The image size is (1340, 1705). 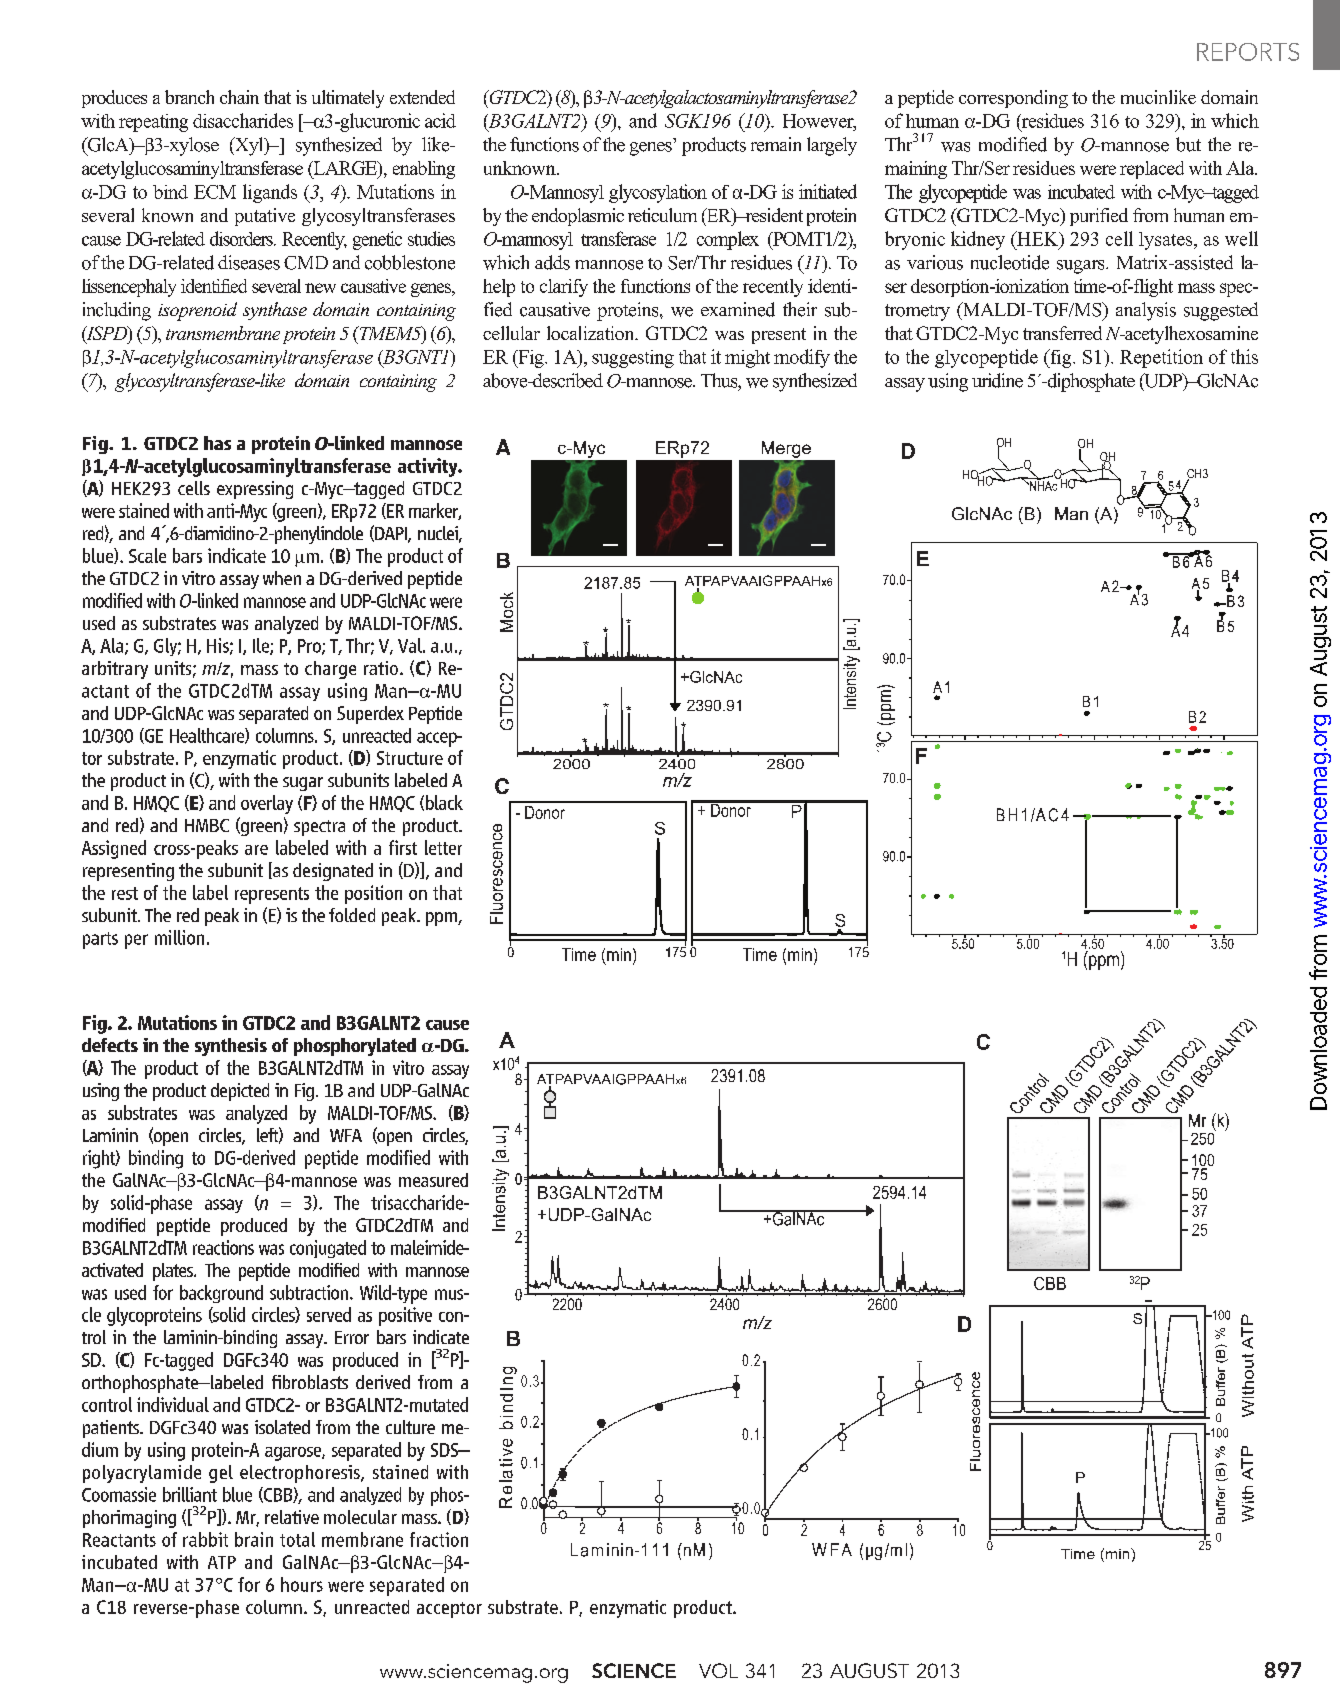 I want to click on hours, so click(x=302, y=1584).
